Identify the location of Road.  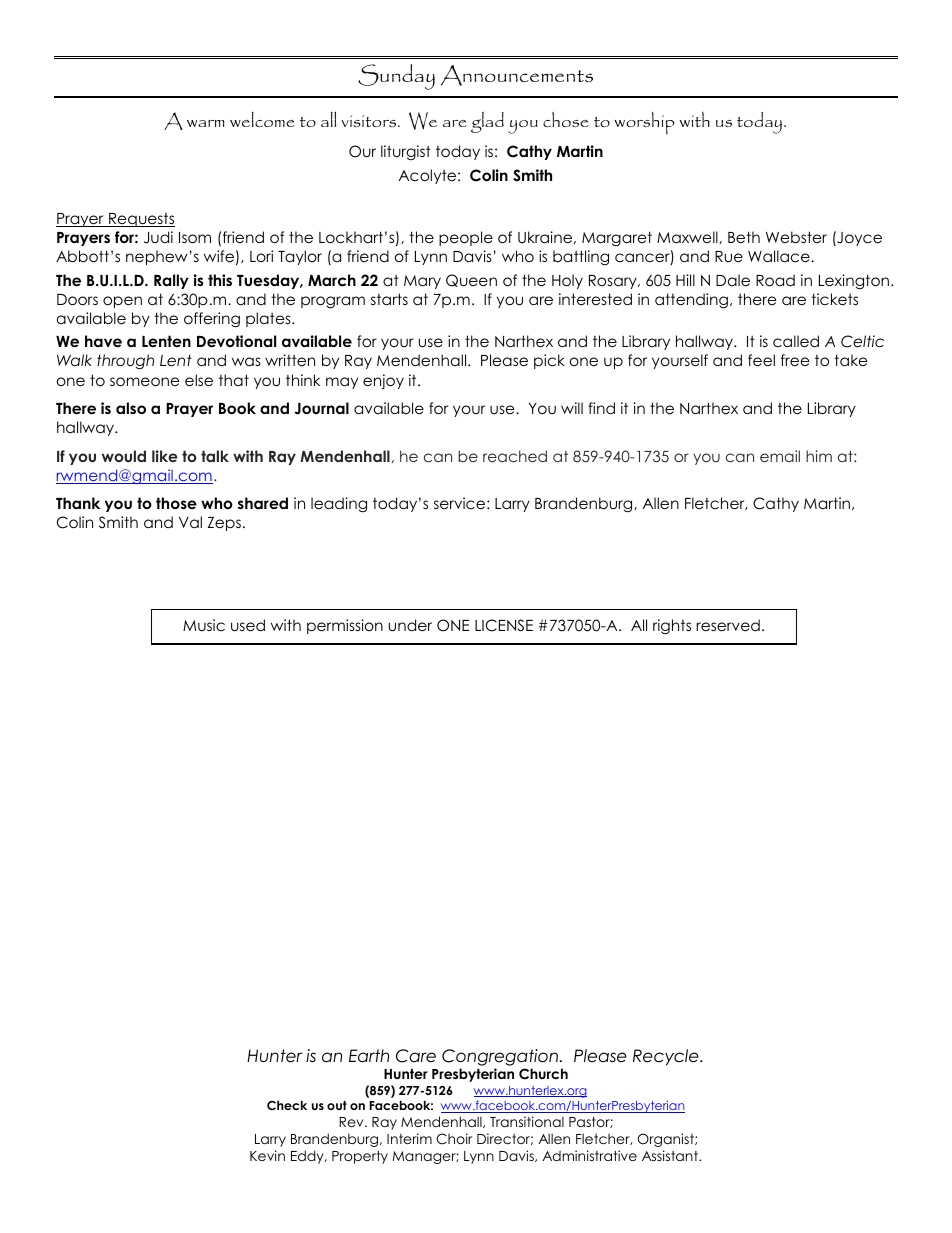
(775, 280).
